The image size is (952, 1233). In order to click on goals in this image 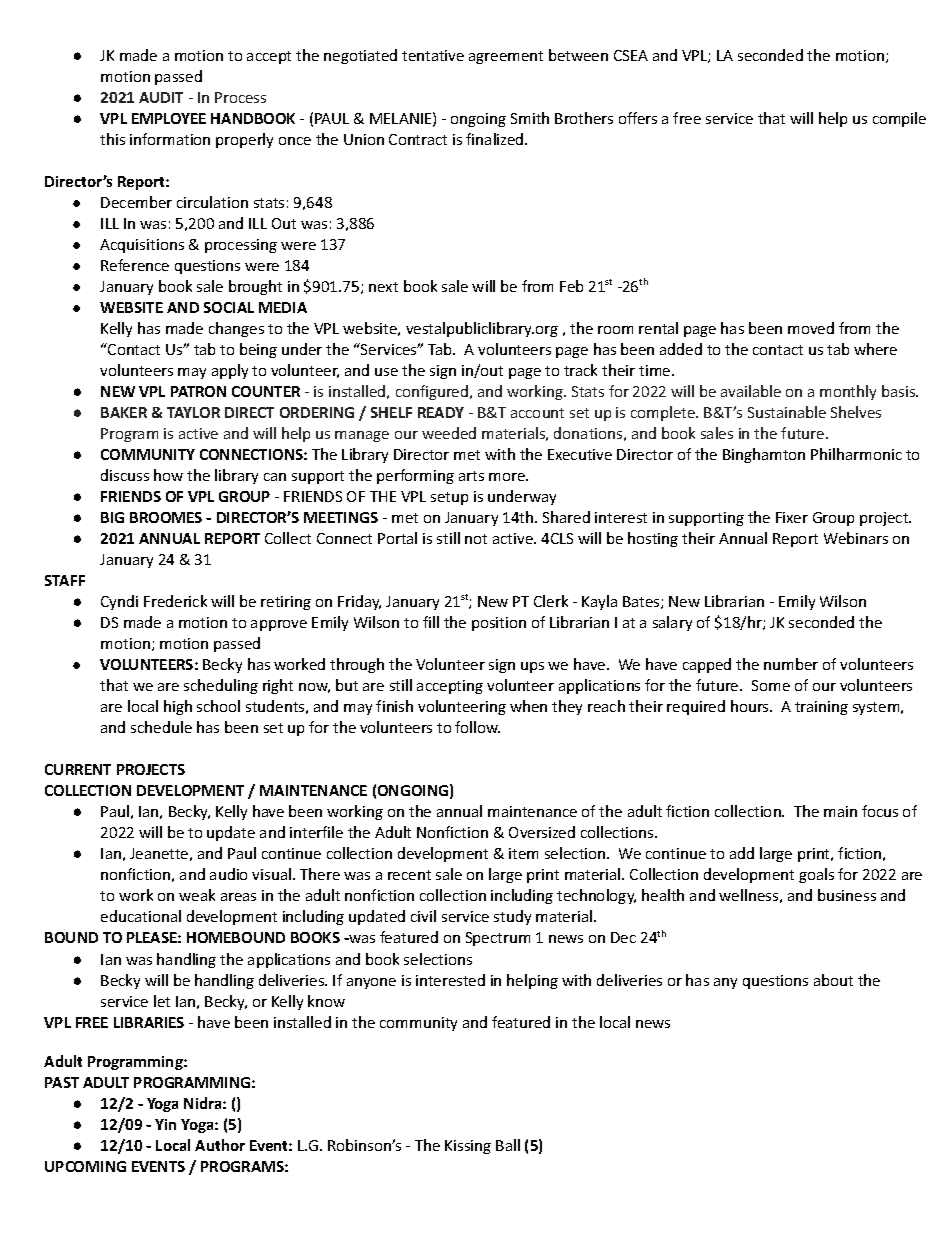, I will do `click(816, 875)`.
